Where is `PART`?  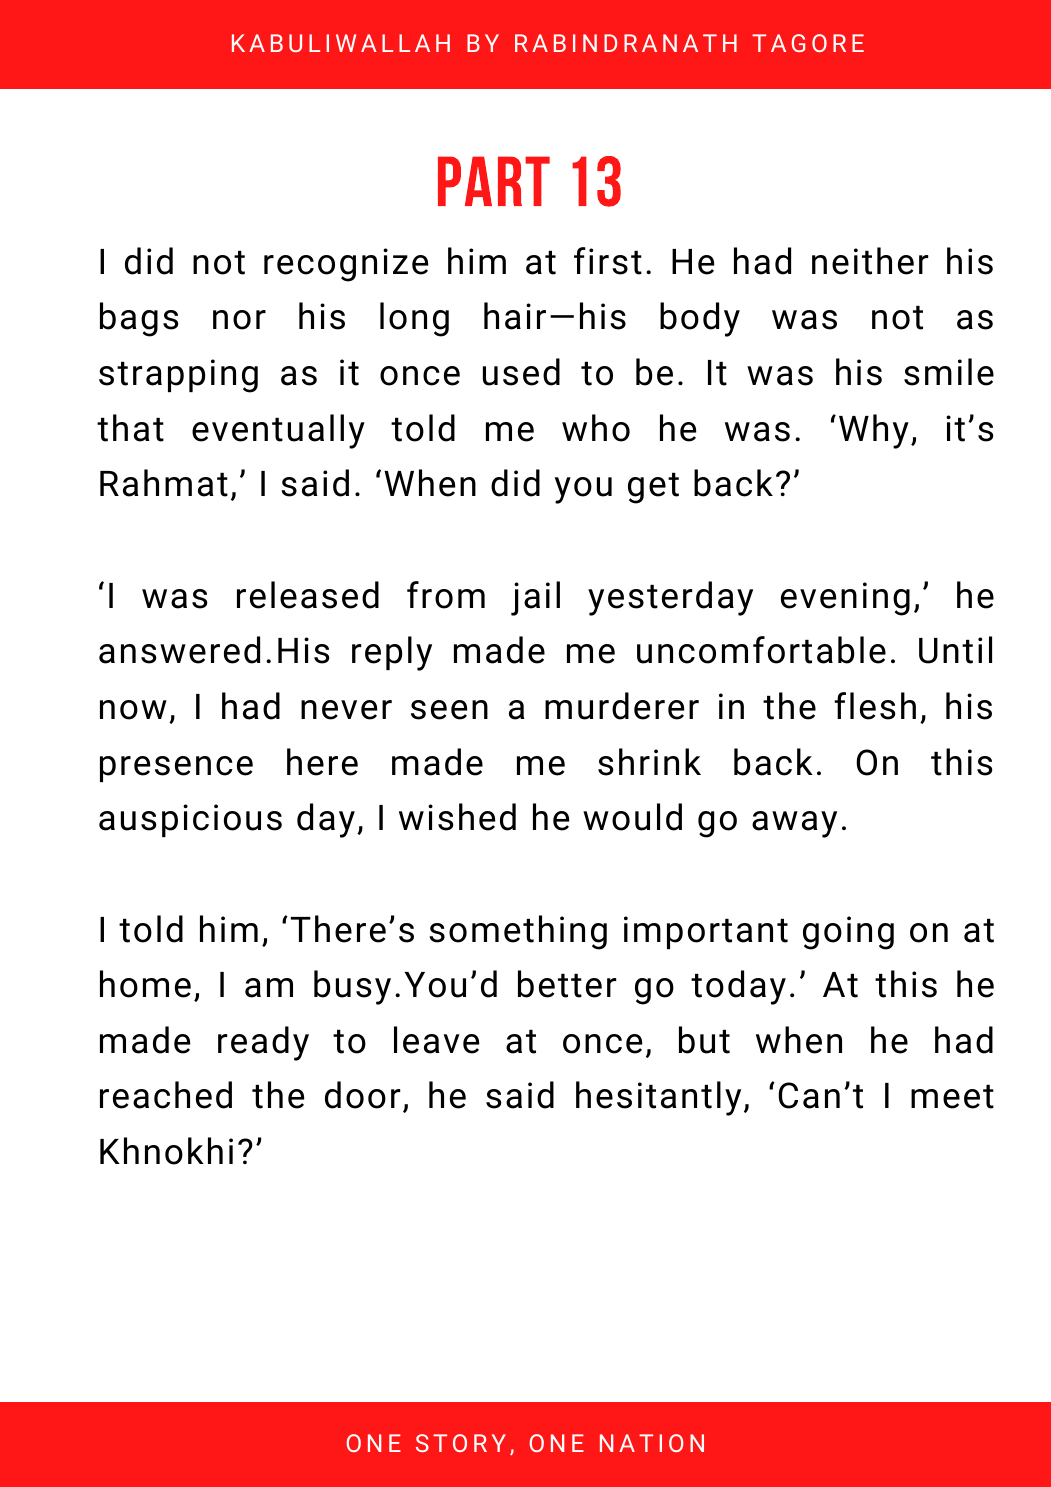 PART is located at coordinates (494, 181).
